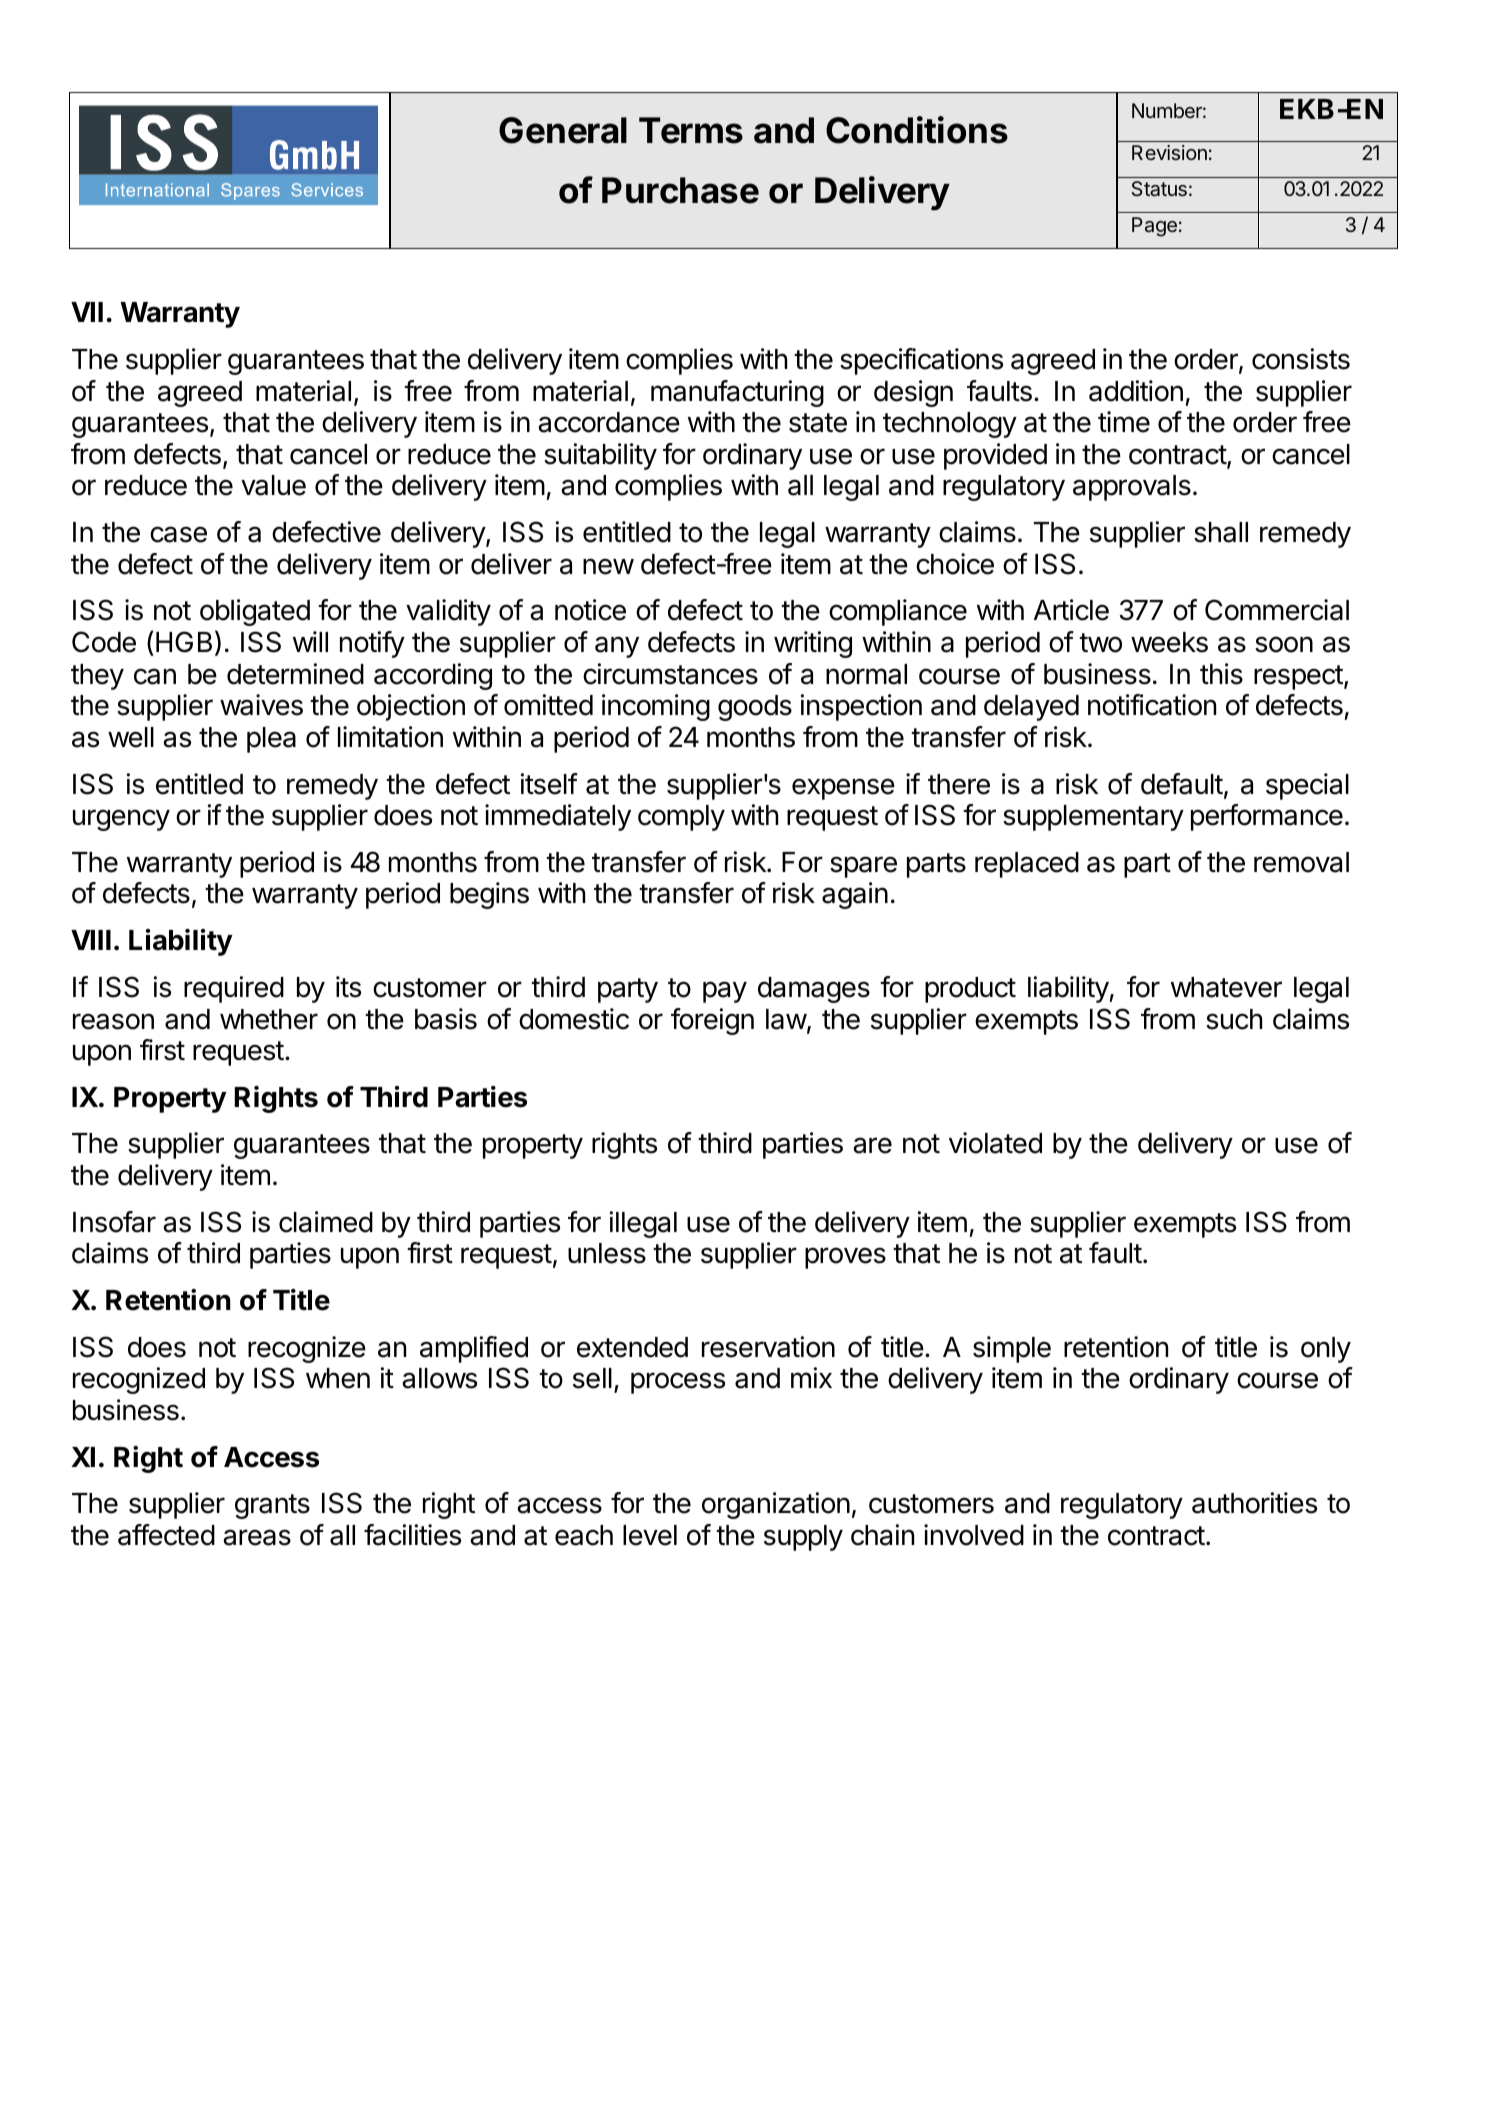 Image resolution: width=1489 pixels, height=2106 pixels. I want to click on grants, so click(272, 1506).
